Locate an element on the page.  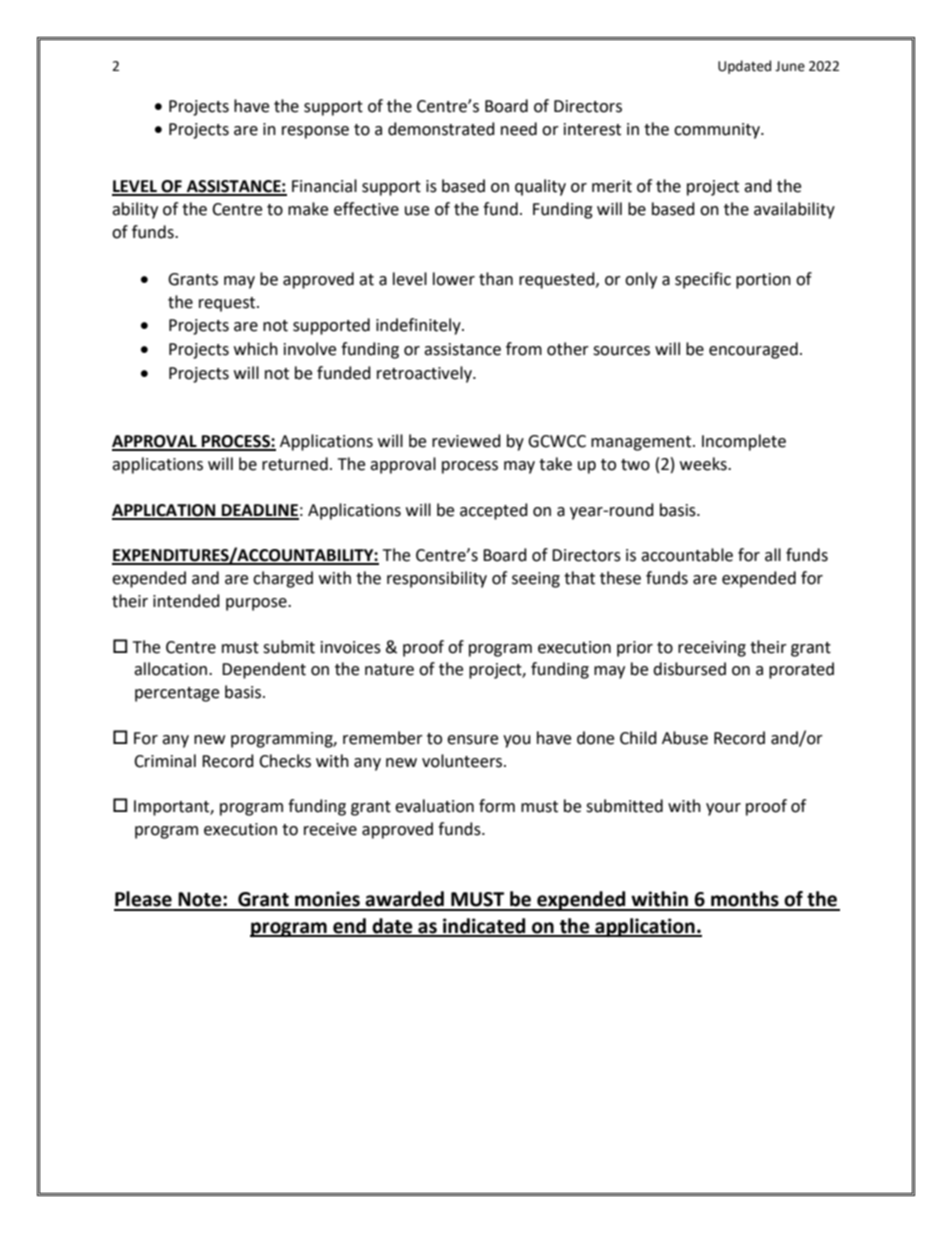
response is located at coordinates (315, 132).
